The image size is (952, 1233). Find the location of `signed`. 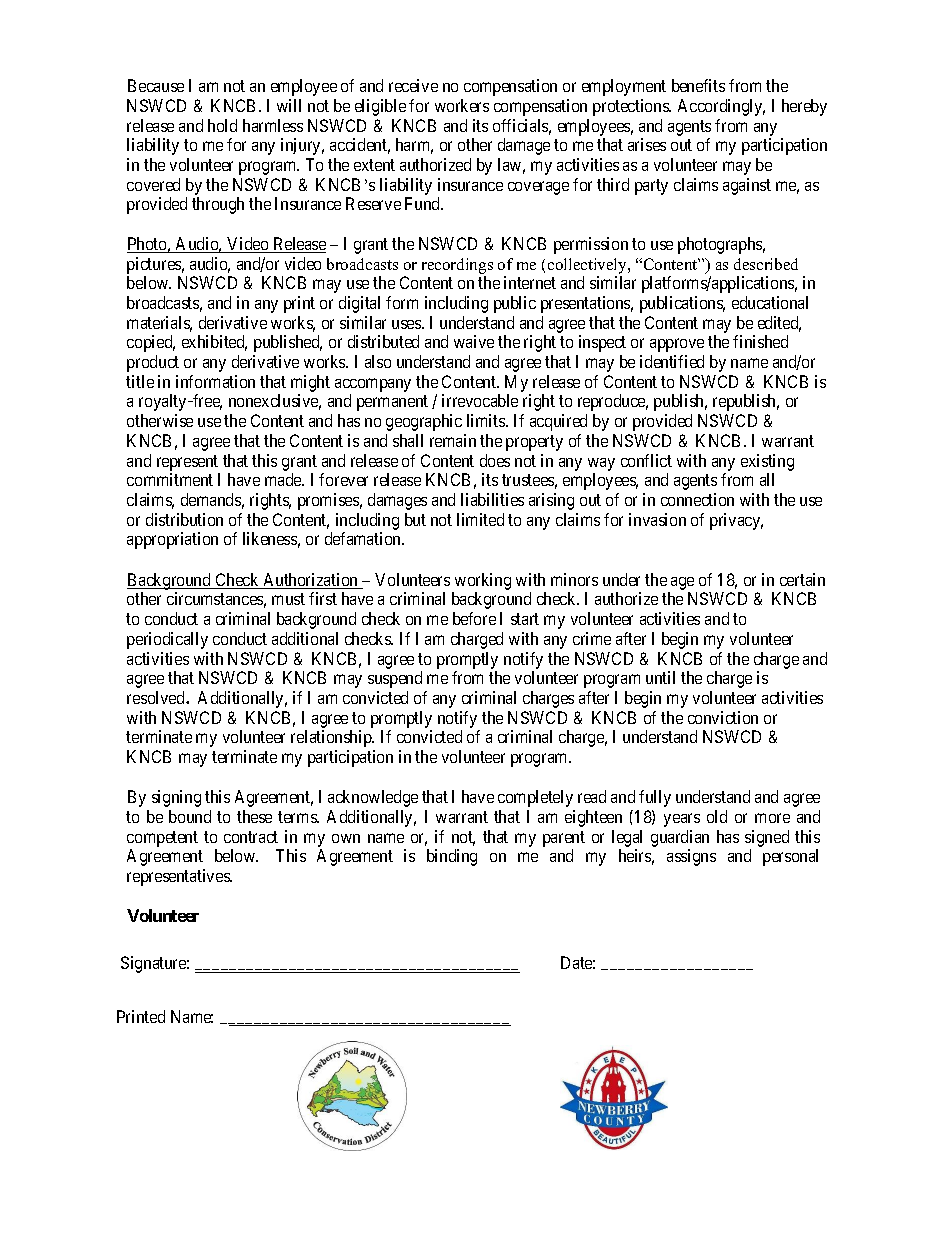

signed is located at coordinates (767, 838).
